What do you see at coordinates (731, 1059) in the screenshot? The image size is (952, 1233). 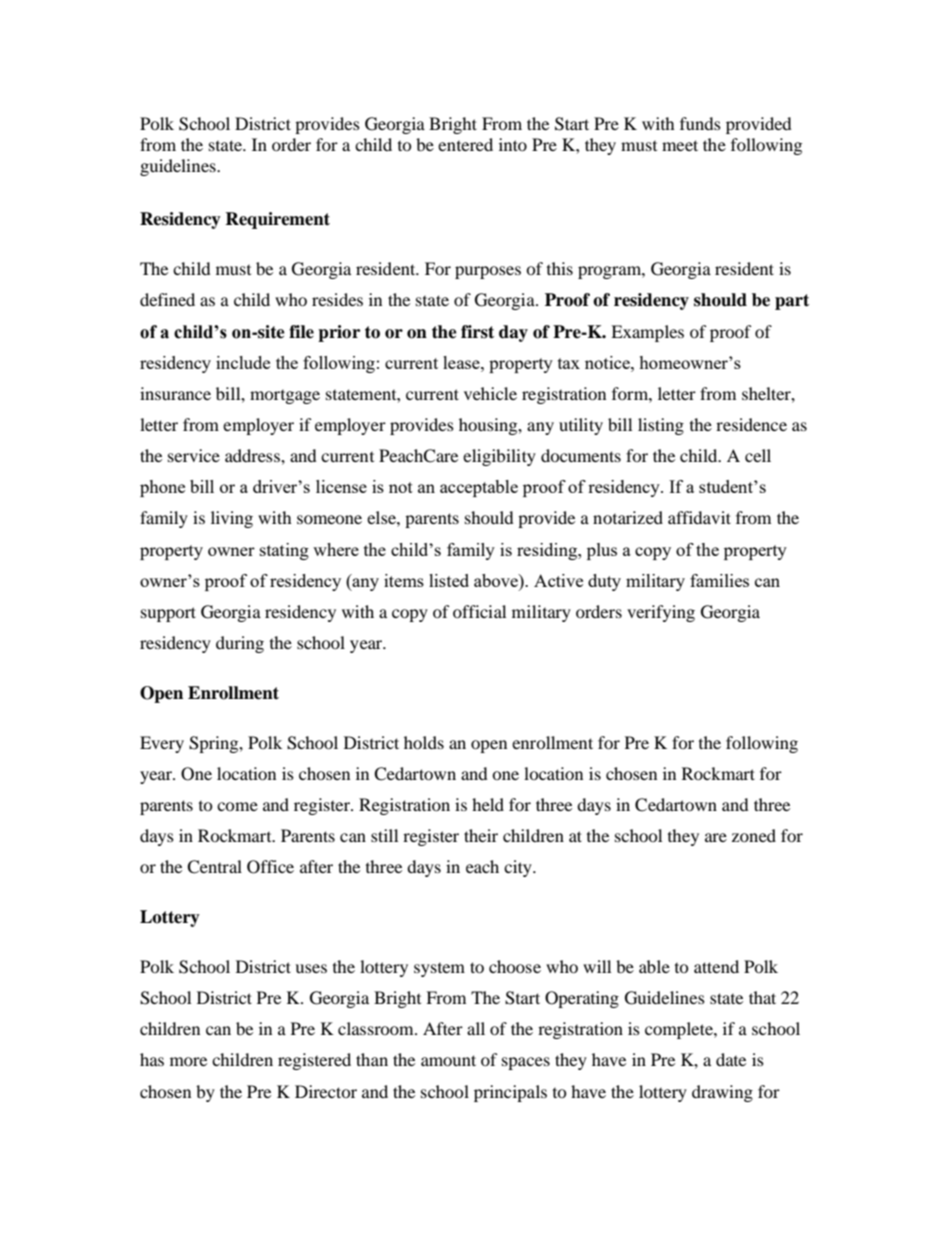 I see `date` at bounding box center [731, 1059].
